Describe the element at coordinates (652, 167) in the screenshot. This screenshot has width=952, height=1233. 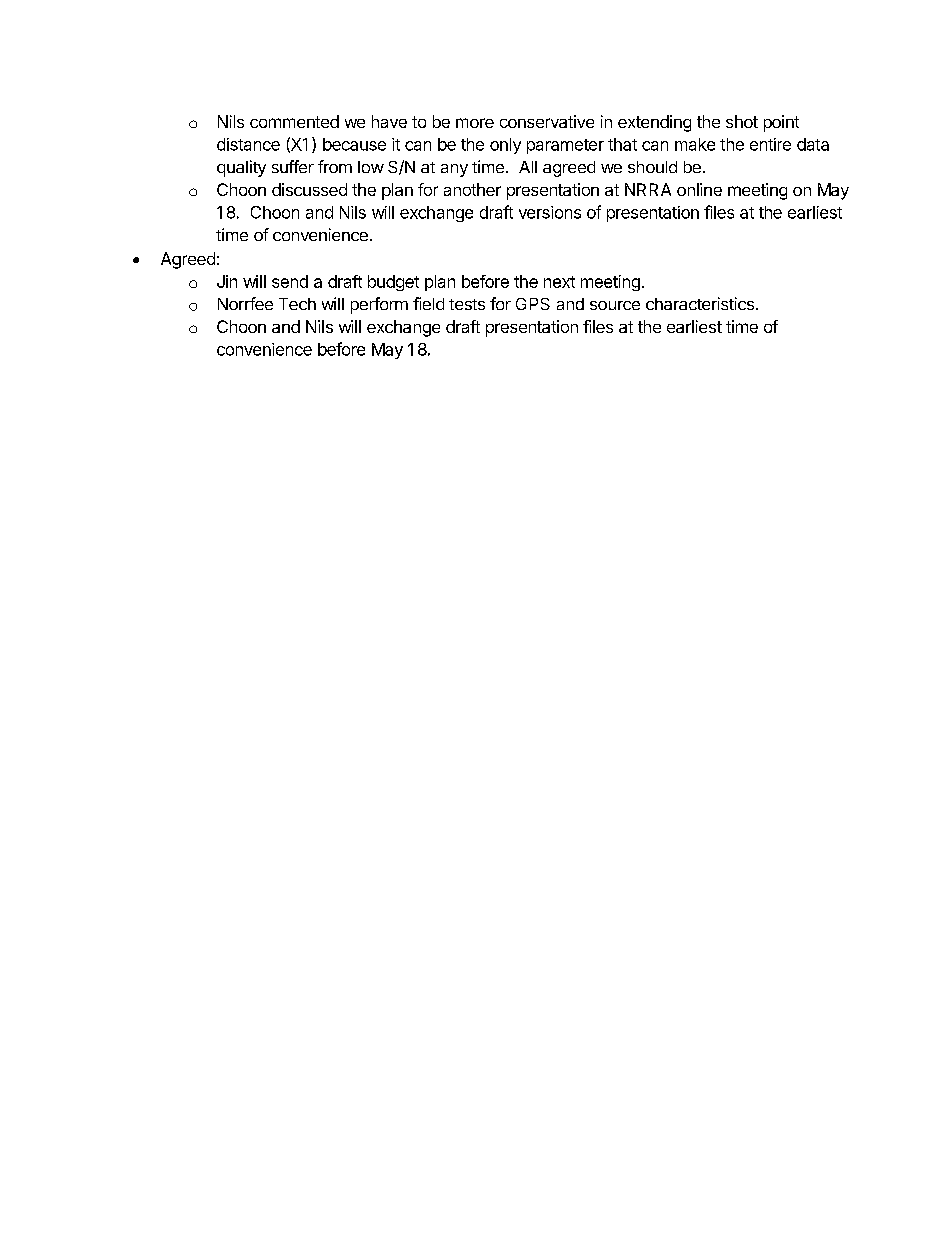
I see `should` at that location.
